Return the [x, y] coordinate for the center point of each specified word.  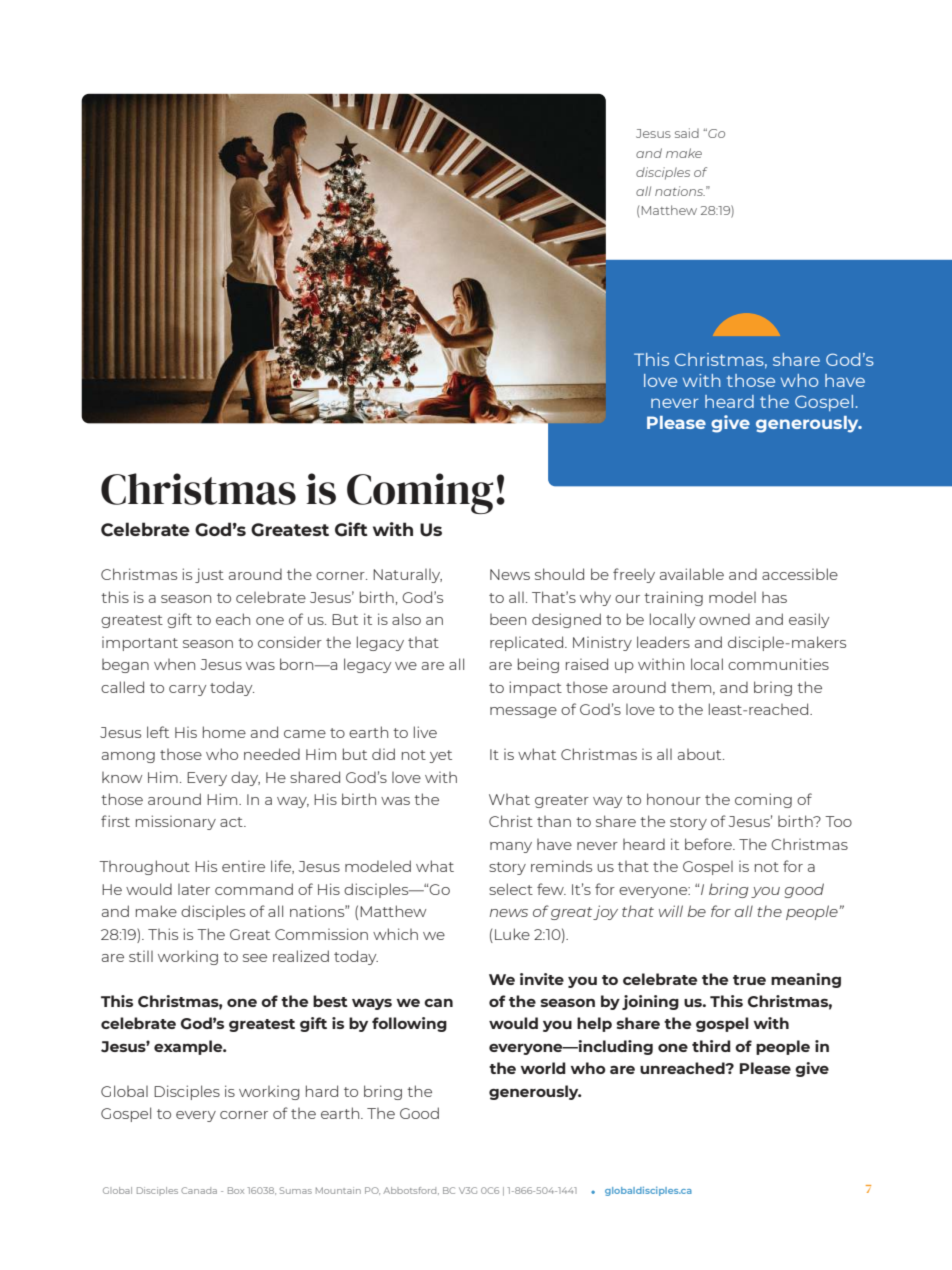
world [543, 1068]
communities [778, 664]
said [687, 133]
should [559, 574]
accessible [800, 574]
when [174, 664]
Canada [199, 1190]
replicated [528, 643]
